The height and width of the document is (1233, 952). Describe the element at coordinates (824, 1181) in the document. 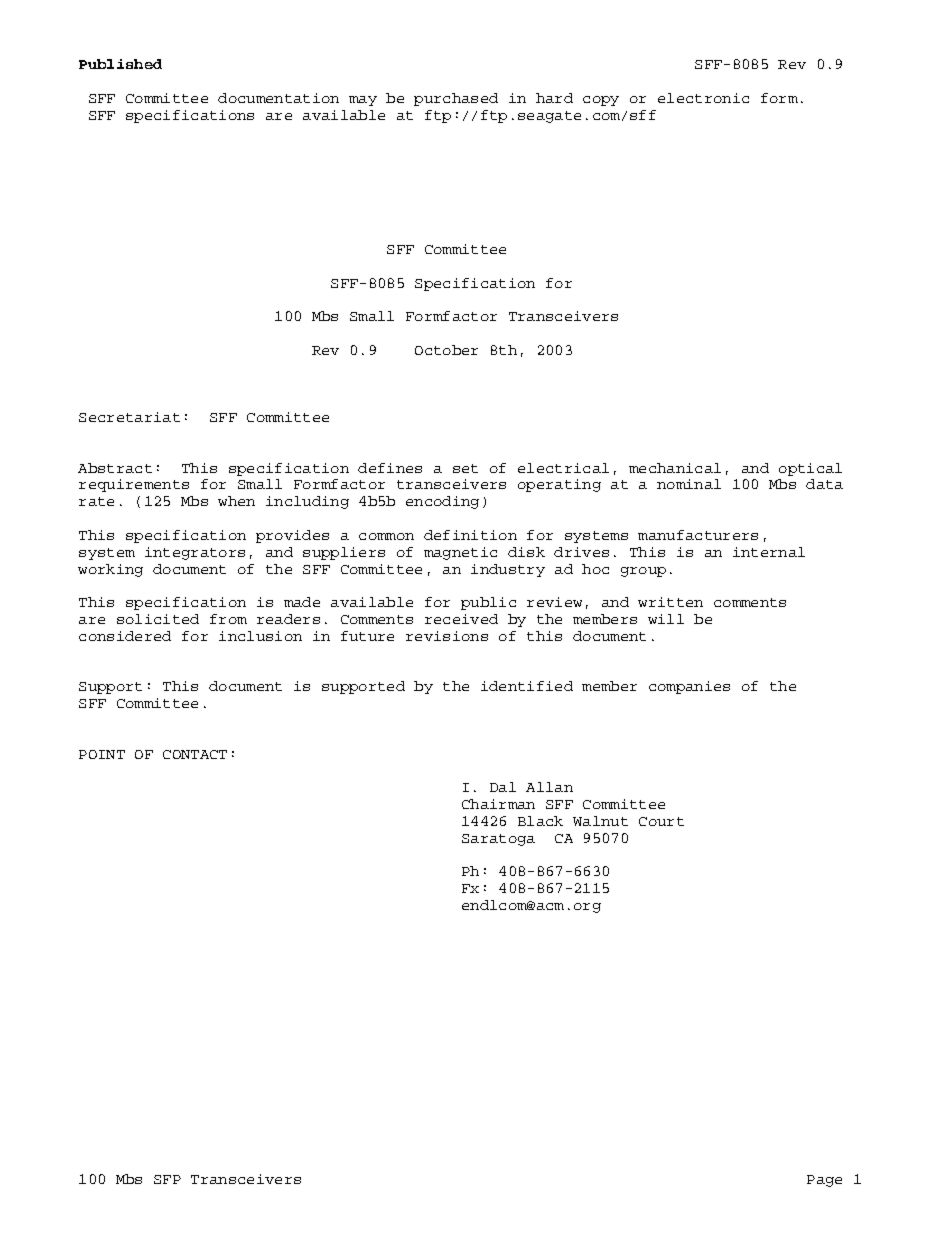

I see `Page` at that location.
